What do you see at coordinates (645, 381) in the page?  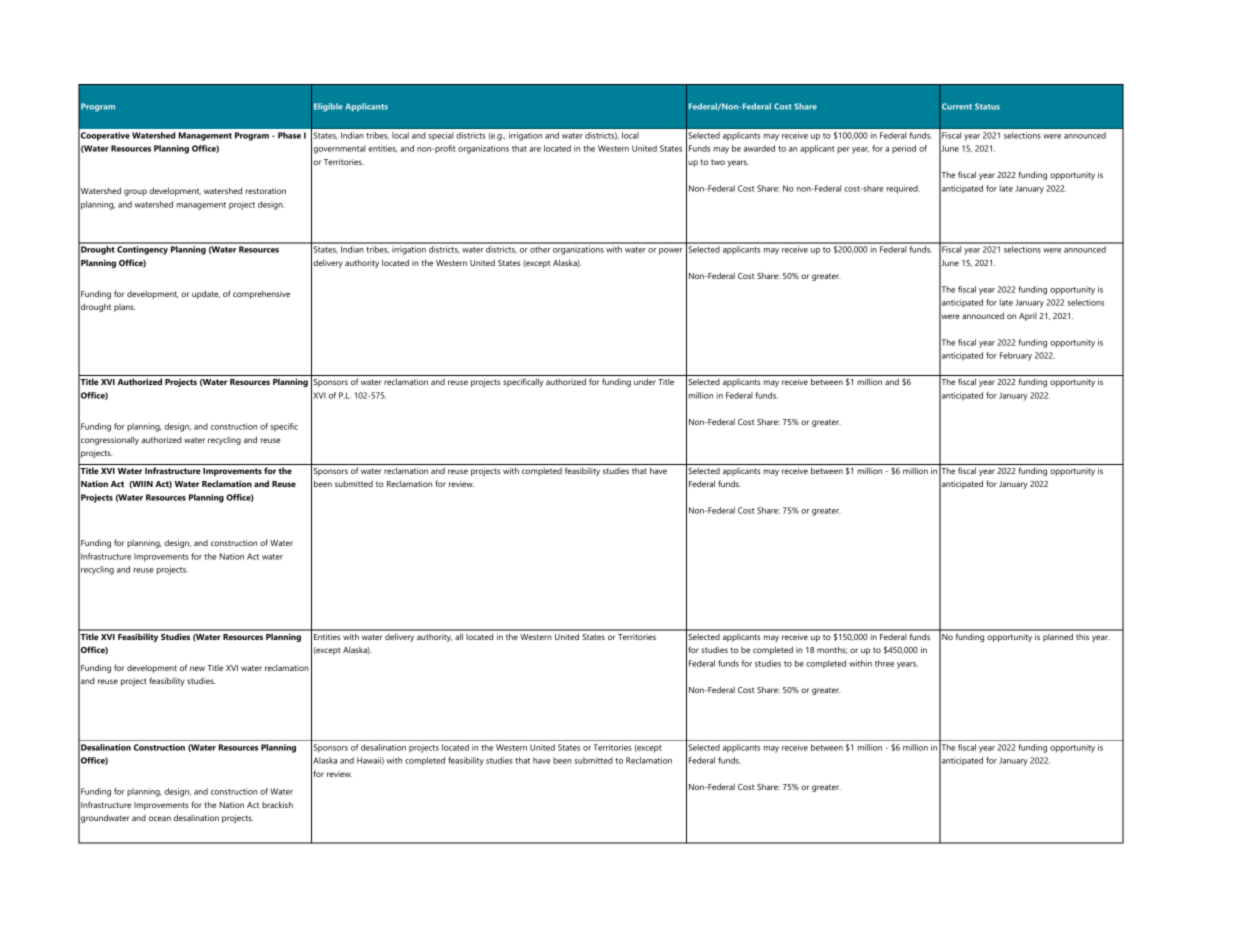 I see `under` at bounding box center [645, 381].
